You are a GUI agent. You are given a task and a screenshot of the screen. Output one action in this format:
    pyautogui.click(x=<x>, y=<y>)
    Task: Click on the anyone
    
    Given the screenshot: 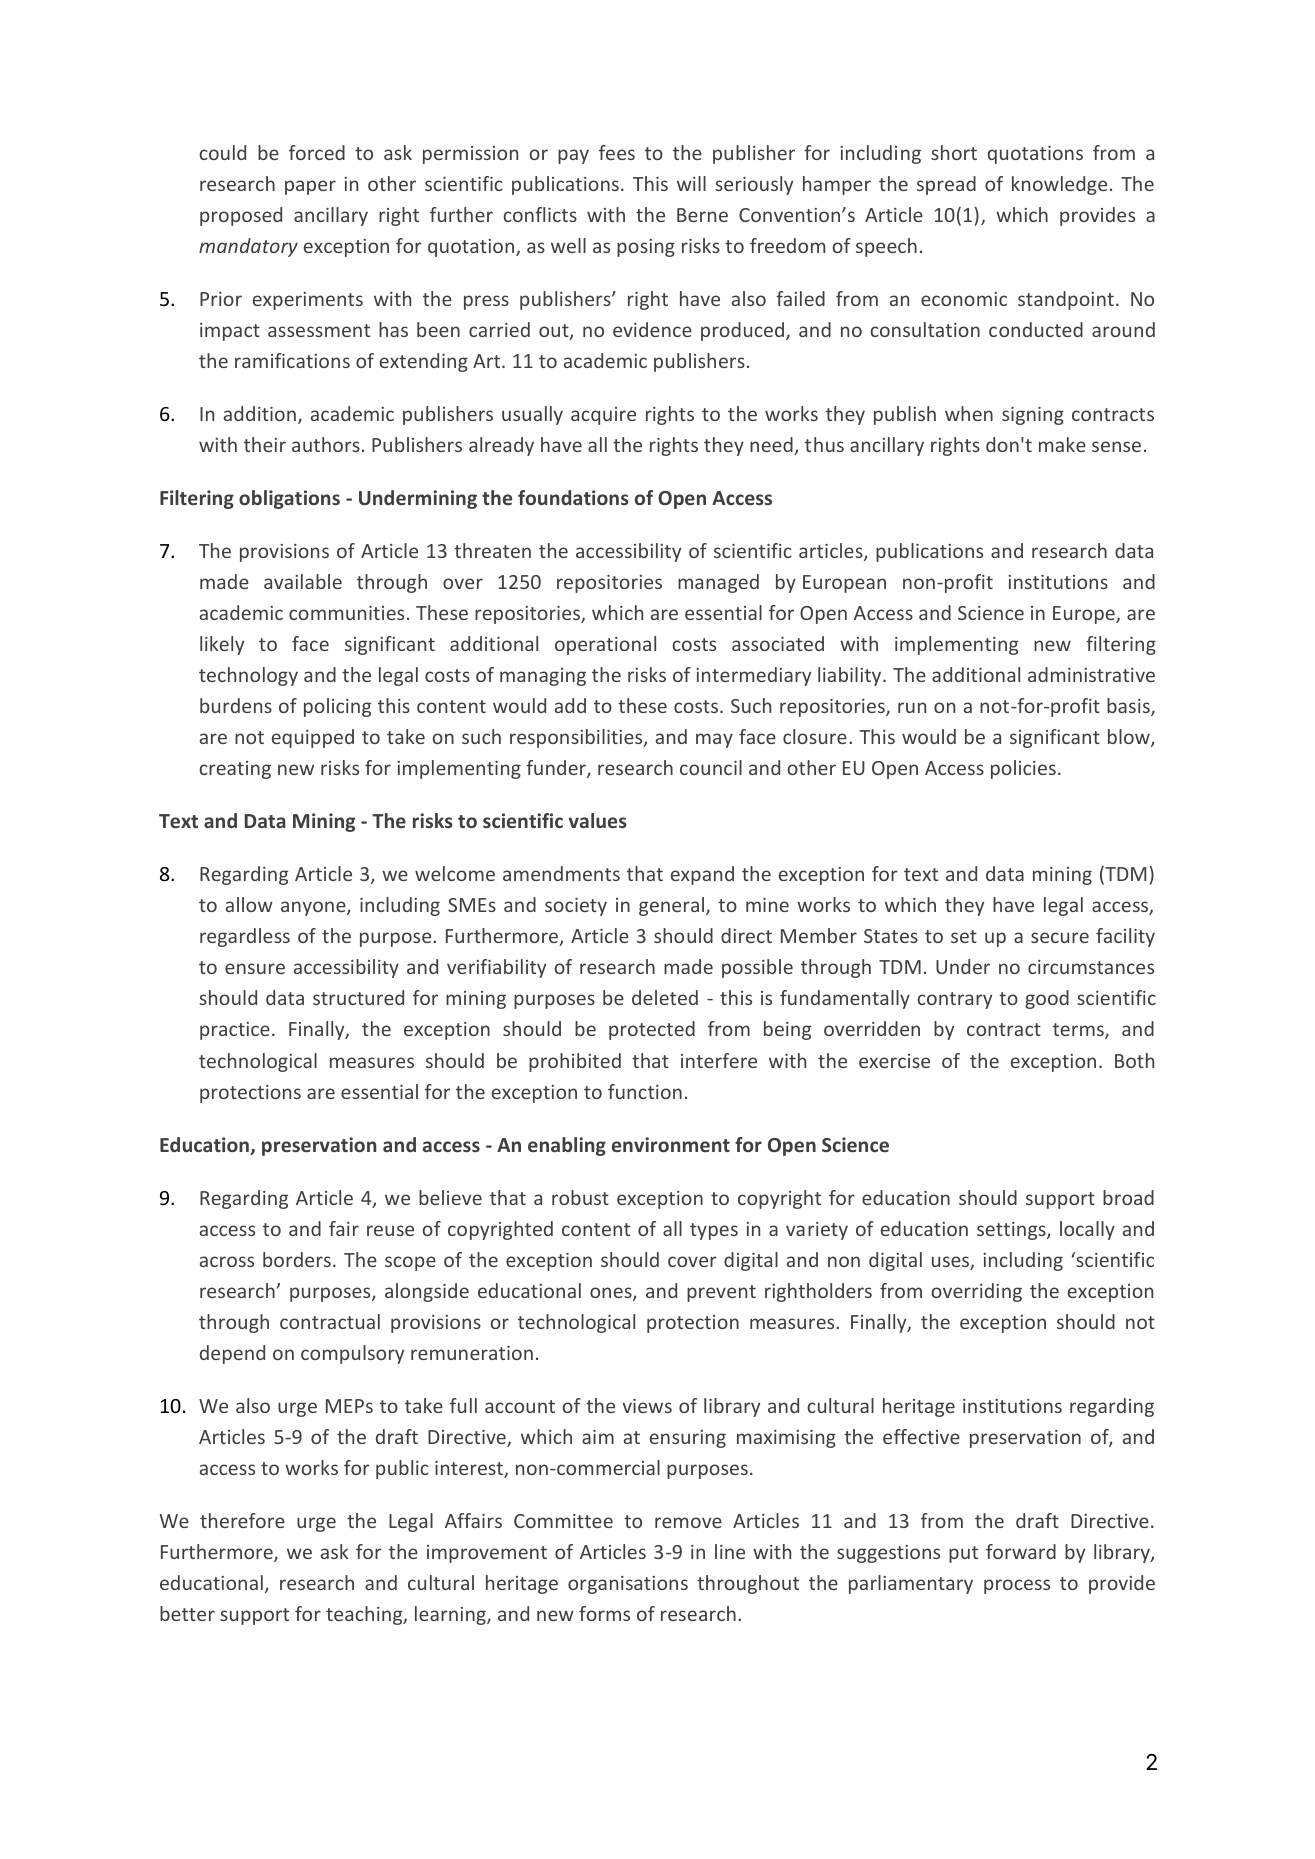 What is the action you would take?
    pyautogui.click(x=314, y=908)
